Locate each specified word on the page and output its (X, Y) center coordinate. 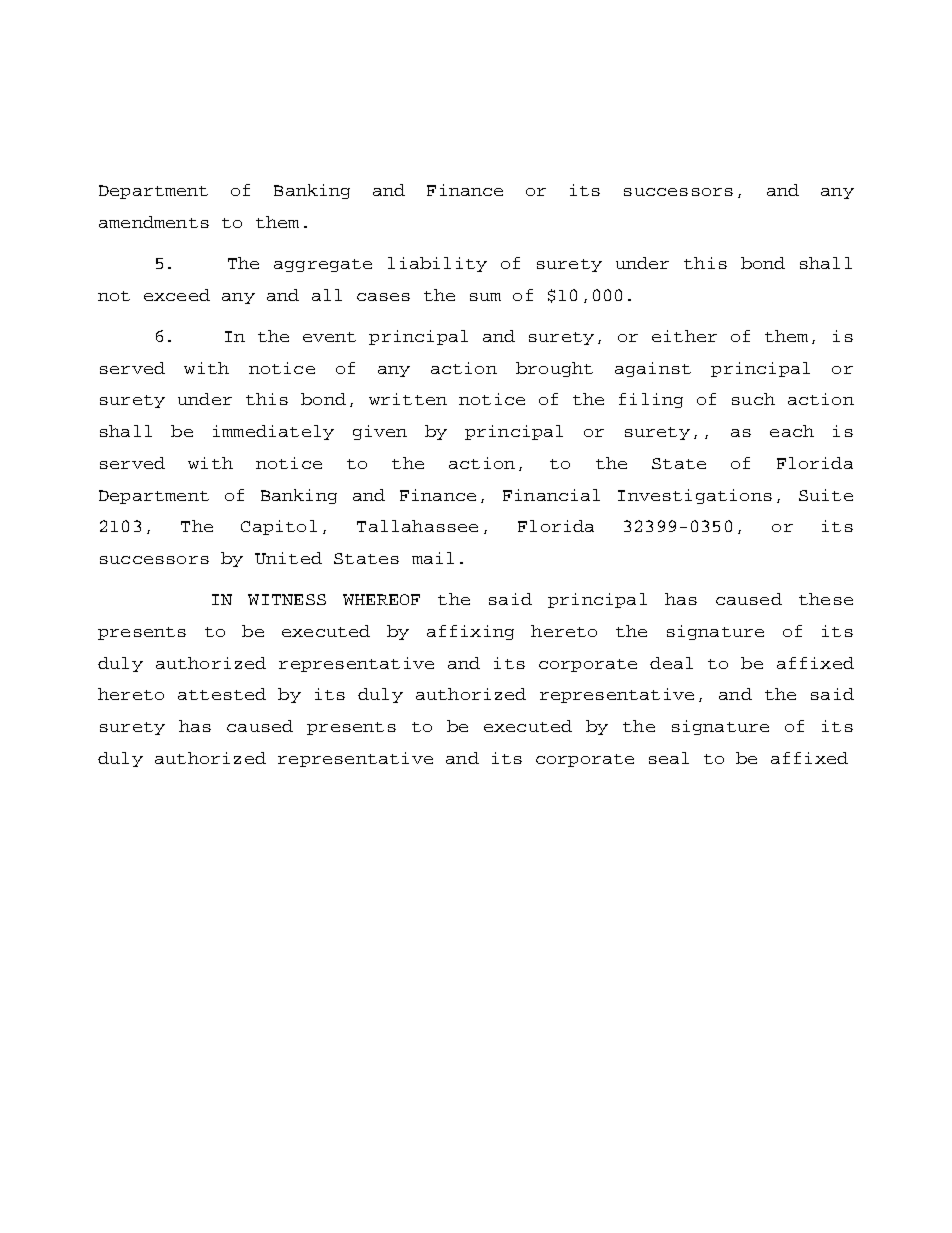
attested (222, 694)
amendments (154, 222)
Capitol (279, 527)
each (792, 431)
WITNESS (287, 599)
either (684, 336)
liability (437, 264)
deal (671, 663)
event (329, 337)
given (380, 432)
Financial (551, 495)
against (653, 369)
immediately (273, 432)
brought (554, 369)
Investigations (695, 496)
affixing (470, 632)
